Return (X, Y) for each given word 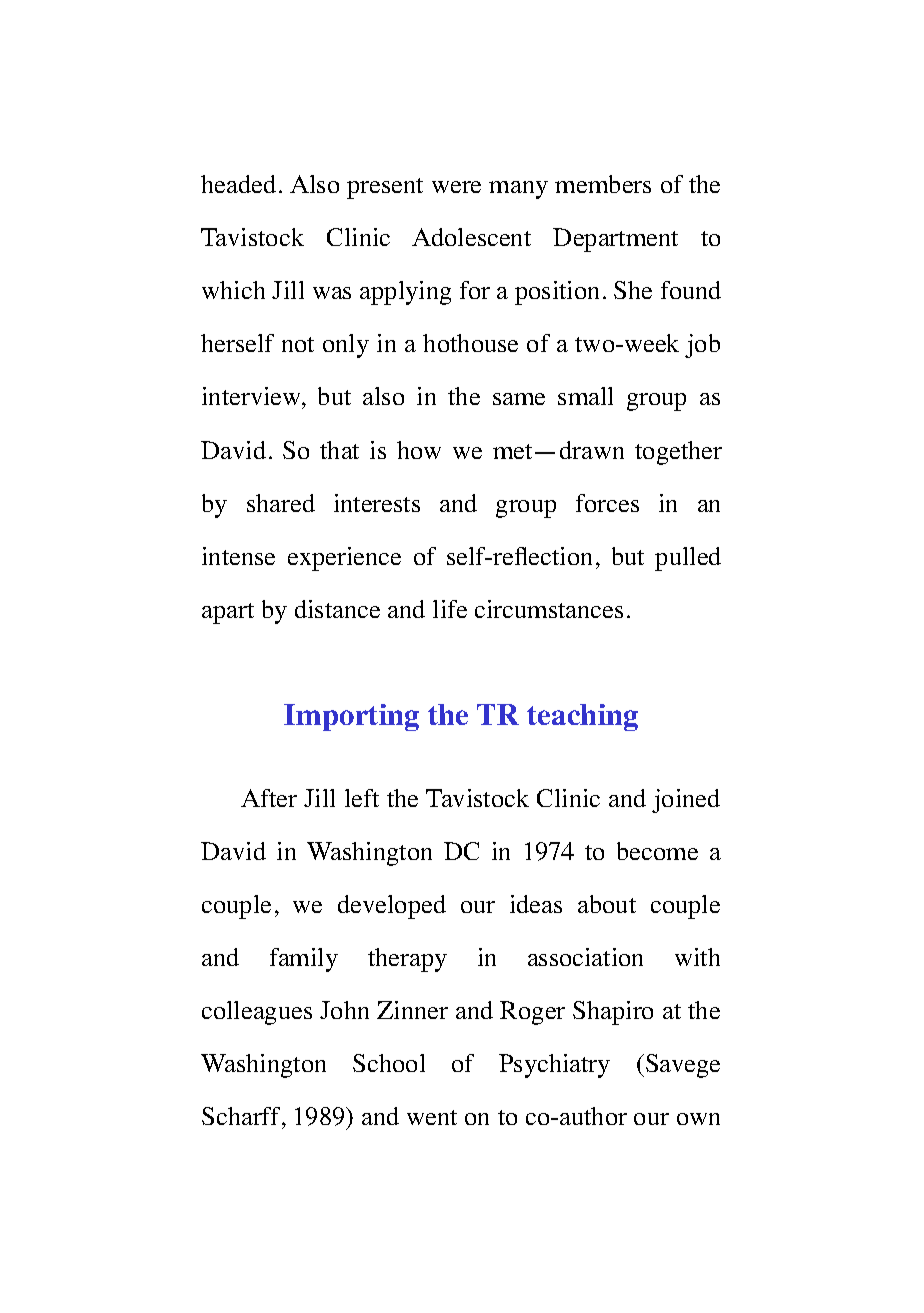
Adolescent (471, 237)
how (419, 450)
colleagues (257, 1013)
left (362, 798)
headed (238, 184)
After (269, 798)
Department (615, 240)
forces (607, 503)
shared (281, 503)
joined (686, 801)
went (432, 1117)
